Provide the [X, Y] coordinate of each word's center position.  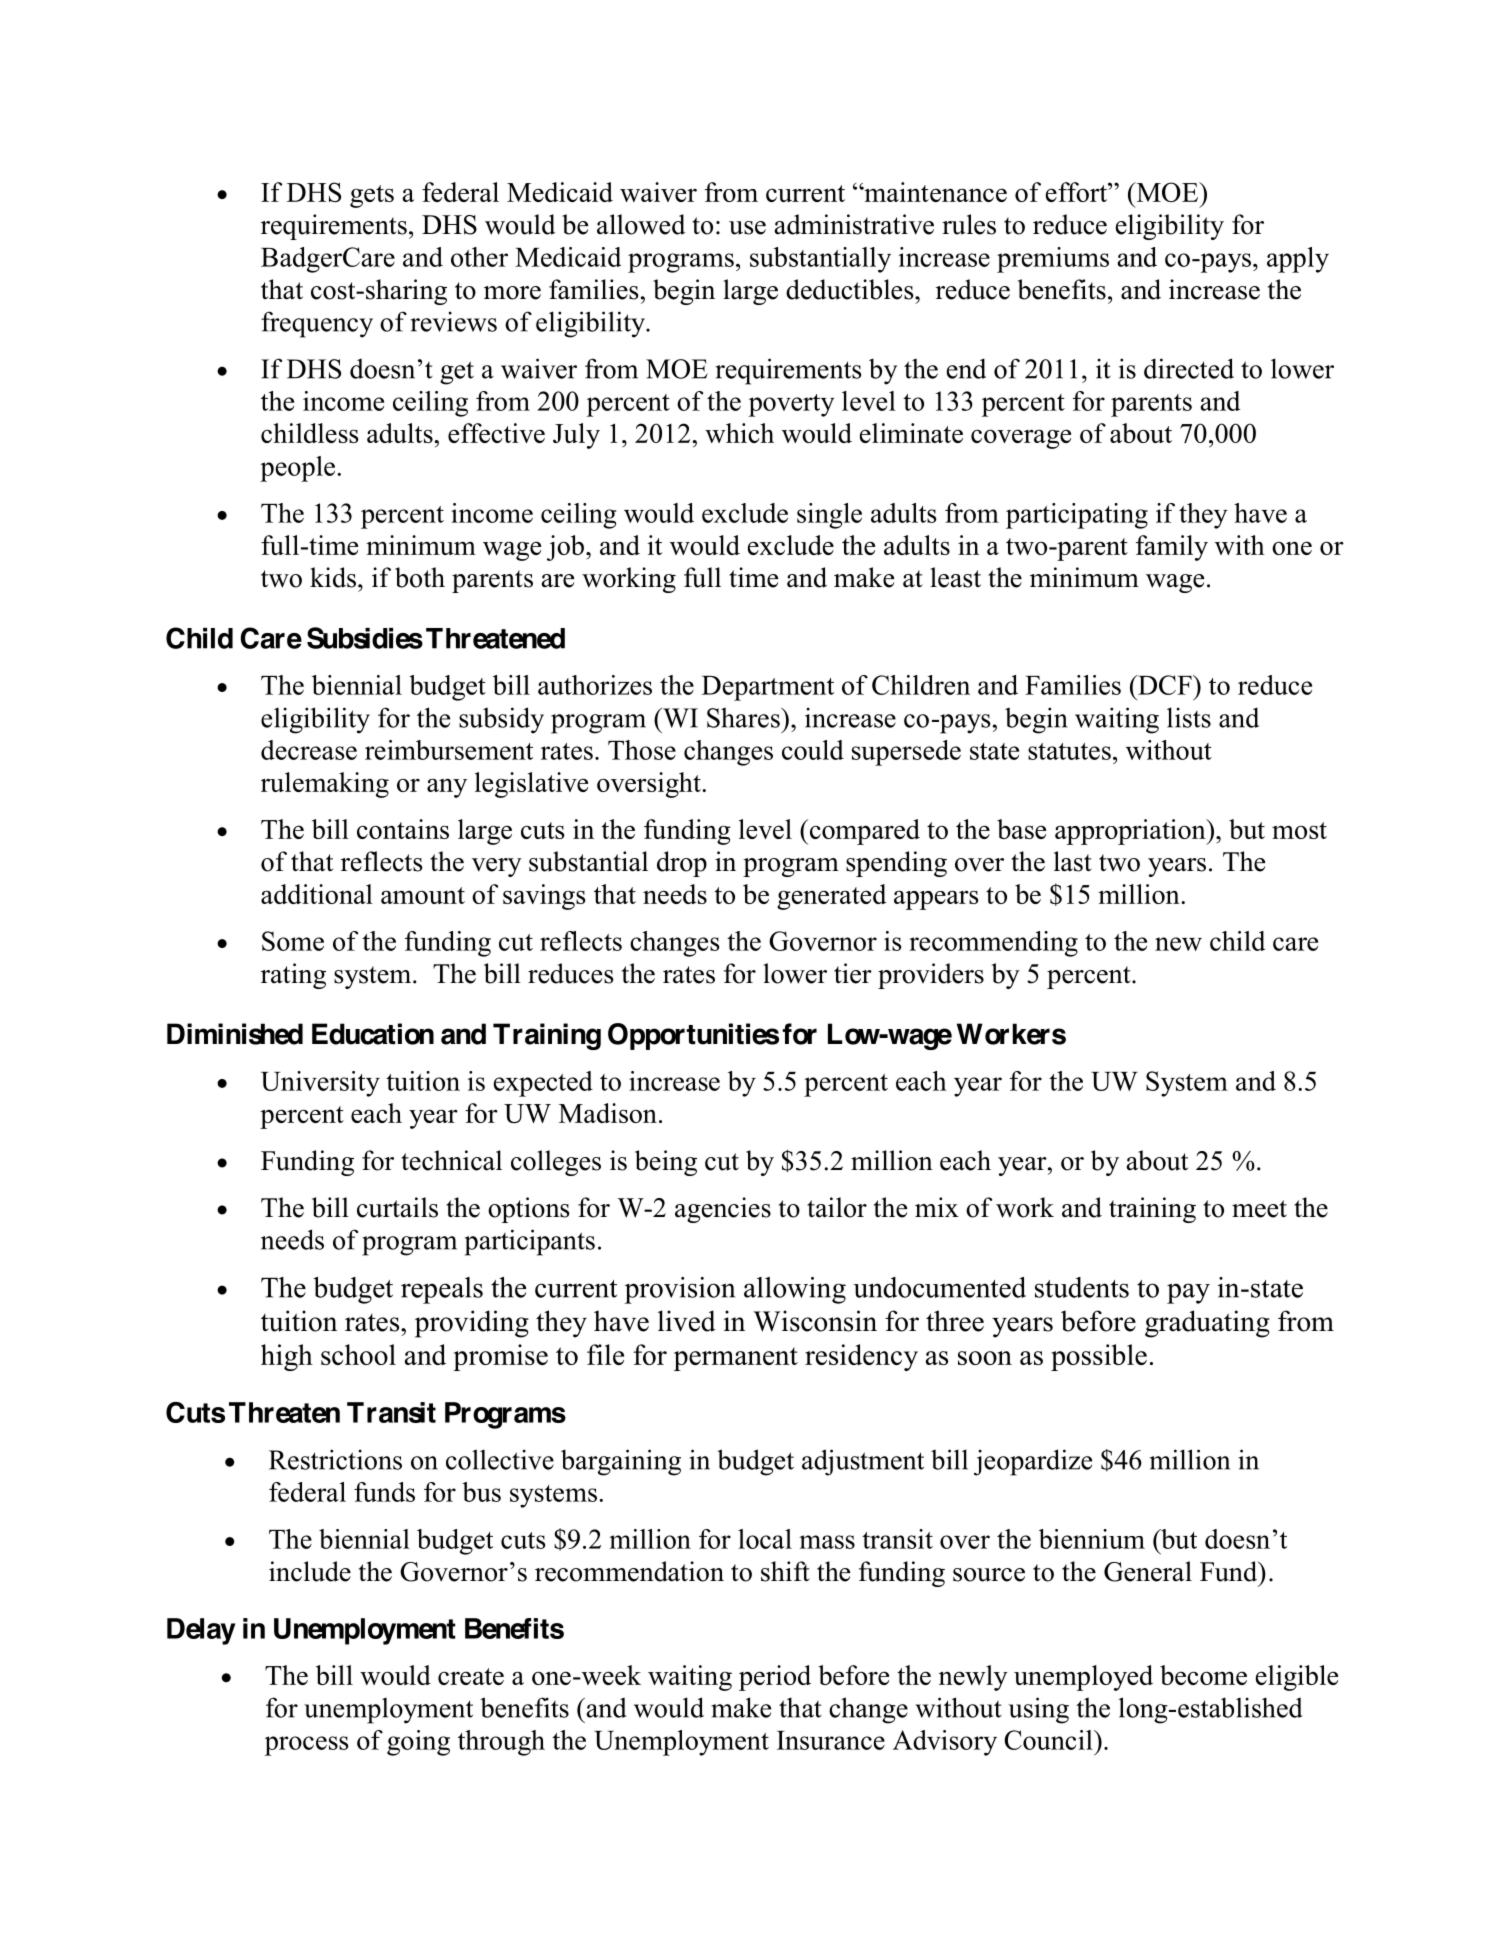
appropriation [1131, 832]
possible [1099, 1357]
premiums [1053, 260]
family [1172, 548]
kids [333, 577]
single [829, 516]
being [666, 1163]
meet [1259, 1209]
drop [682, 864]
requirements [334, 227]
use [747, 228]
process [306, 1746]
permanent [736, 1359]
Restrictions [335, 1459]
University [320, 1084]
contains [403, 829]
